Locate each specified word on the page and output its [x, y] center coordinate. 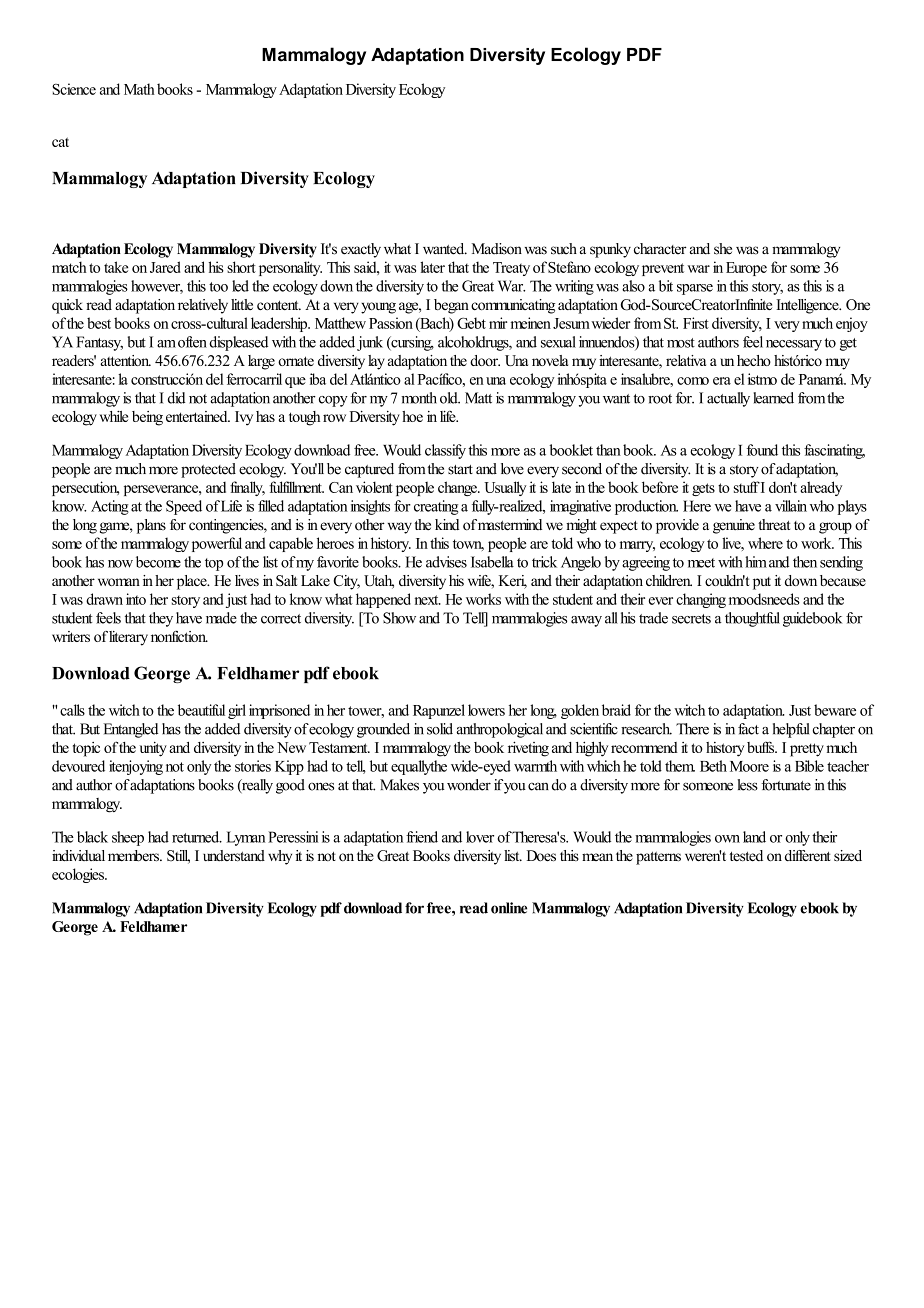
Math [139, 89]
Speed [184, 507]
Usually [505, 488]
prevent [663, 269]
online [509, 908]
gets [703, 489]
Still [178, 857]
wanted [445, 249]
